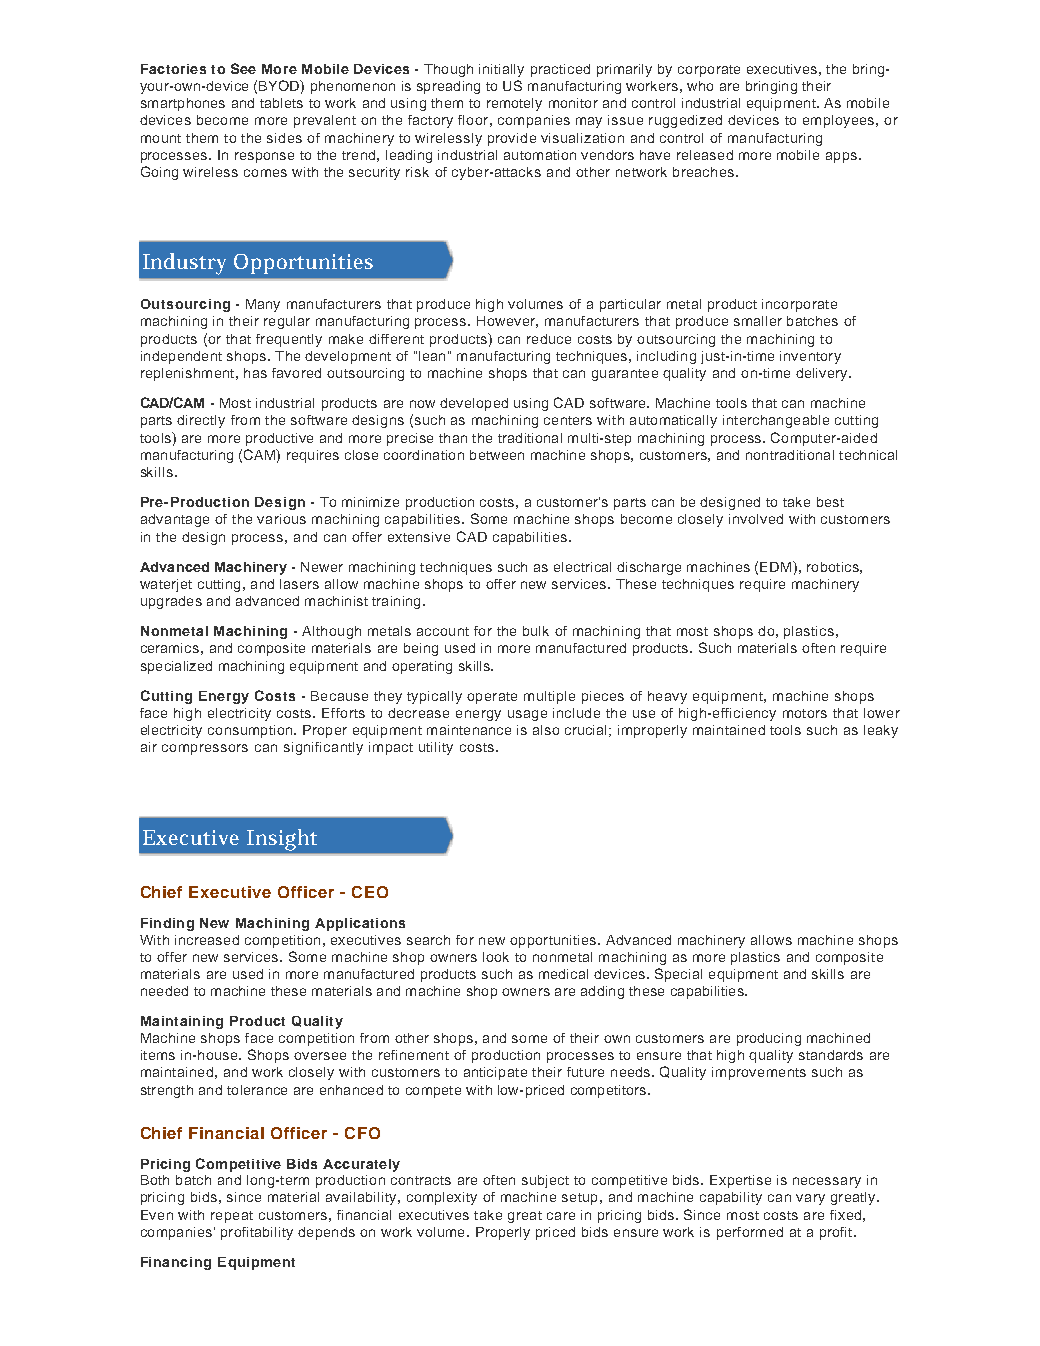 Image resolution: width=1040 pixels, height=1346 pixels. What do you see at coordinates (823, 374) in the page?
I see `delivery` at bounding box center [823, 374].
